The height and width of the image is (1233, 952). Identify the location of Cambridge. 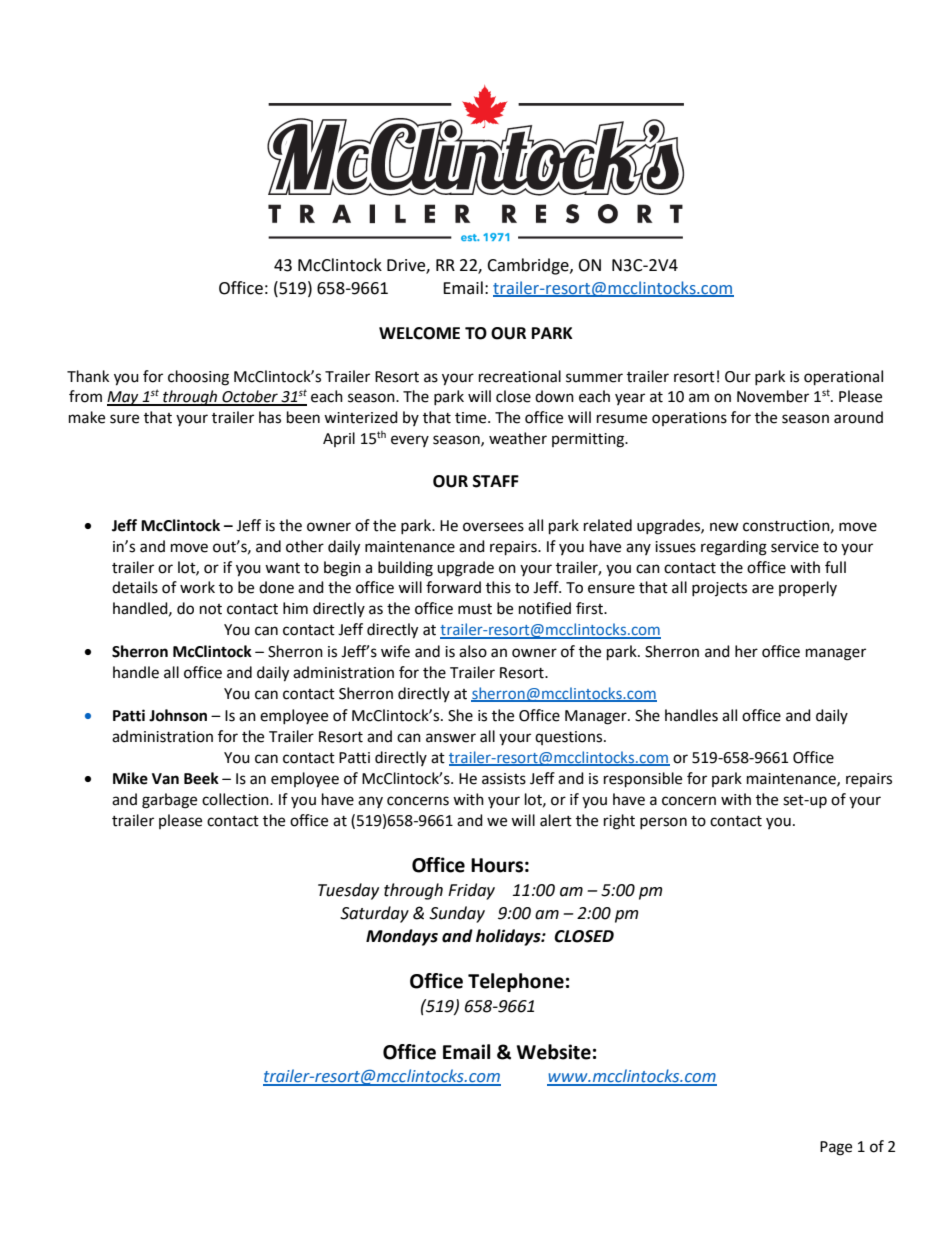
(529, 266).
